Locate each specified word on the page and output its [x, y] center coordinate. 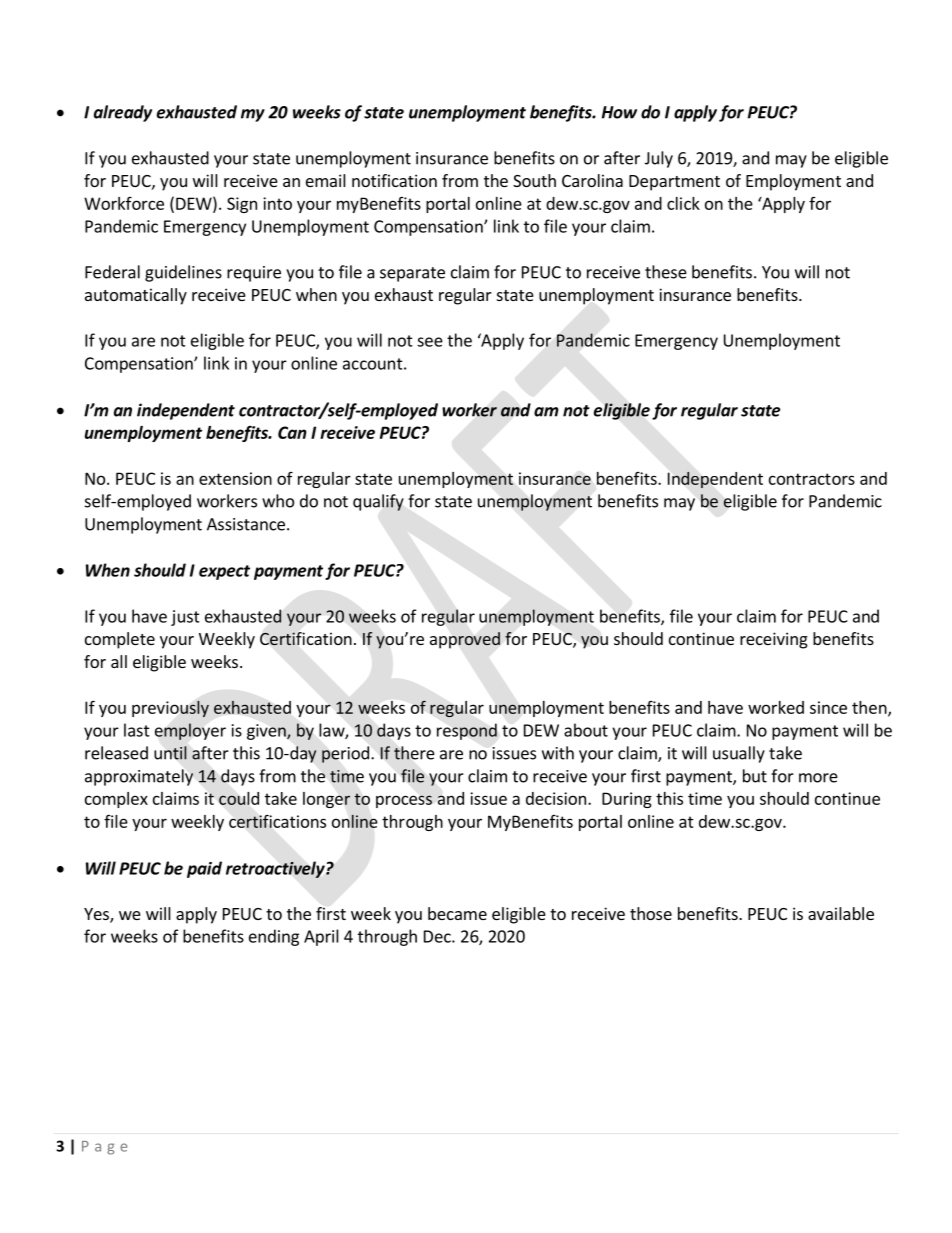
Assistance [246, 524]
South [534, 180]
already [123, 113]
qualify [378, 502]
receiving [774, 640]
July [659, 159]
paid [204, 869]
